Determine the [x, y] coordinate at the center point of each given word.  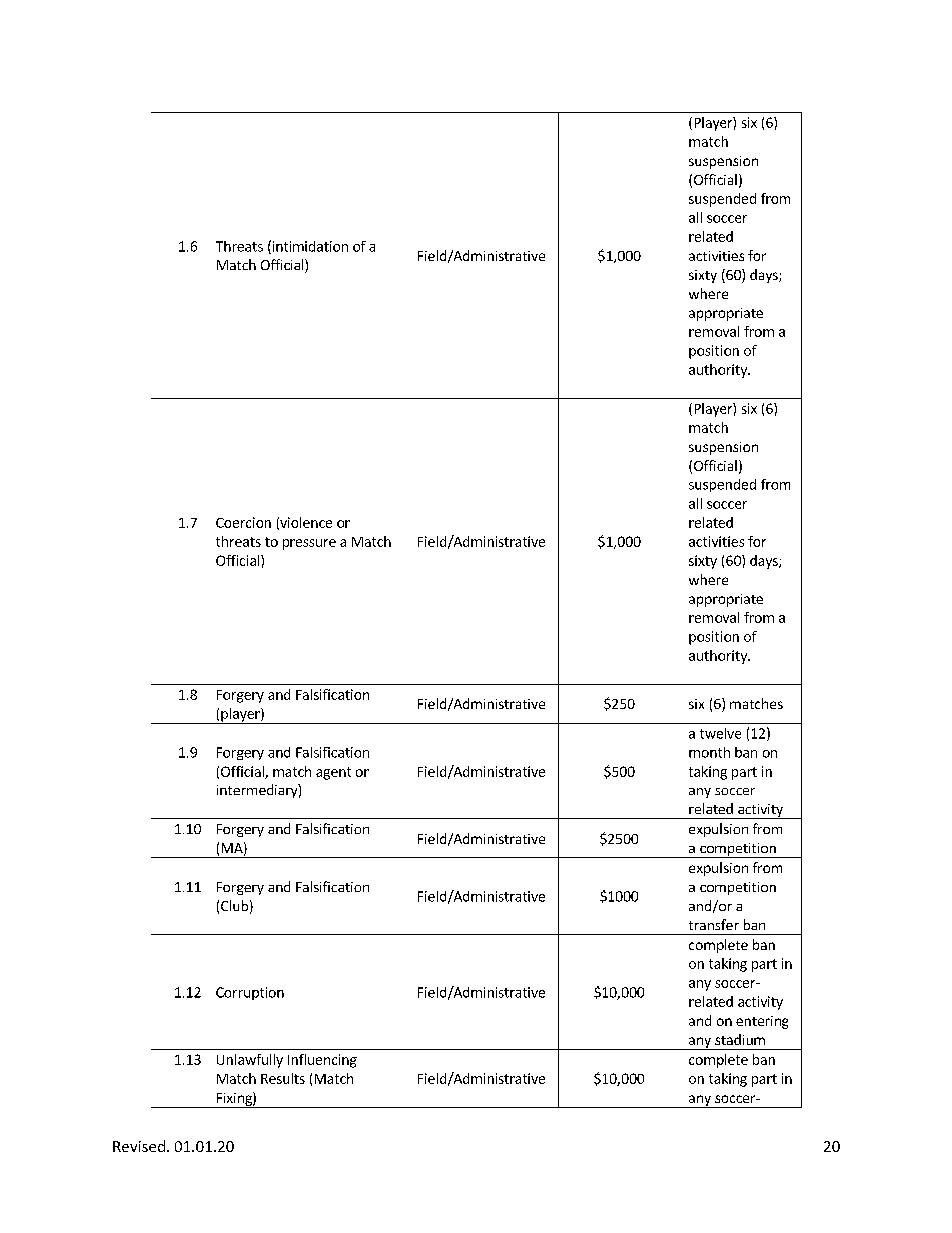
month [709, 752]
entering [762, 1022]
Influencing [322, 1061]
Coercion [243, 522]
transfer [714, 924]
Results [283, 1078]
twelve [720, 733]
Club [234, 905]
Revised [139, 1146]
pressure [309, 544]
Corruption [250, 993]
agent [333, 773]
